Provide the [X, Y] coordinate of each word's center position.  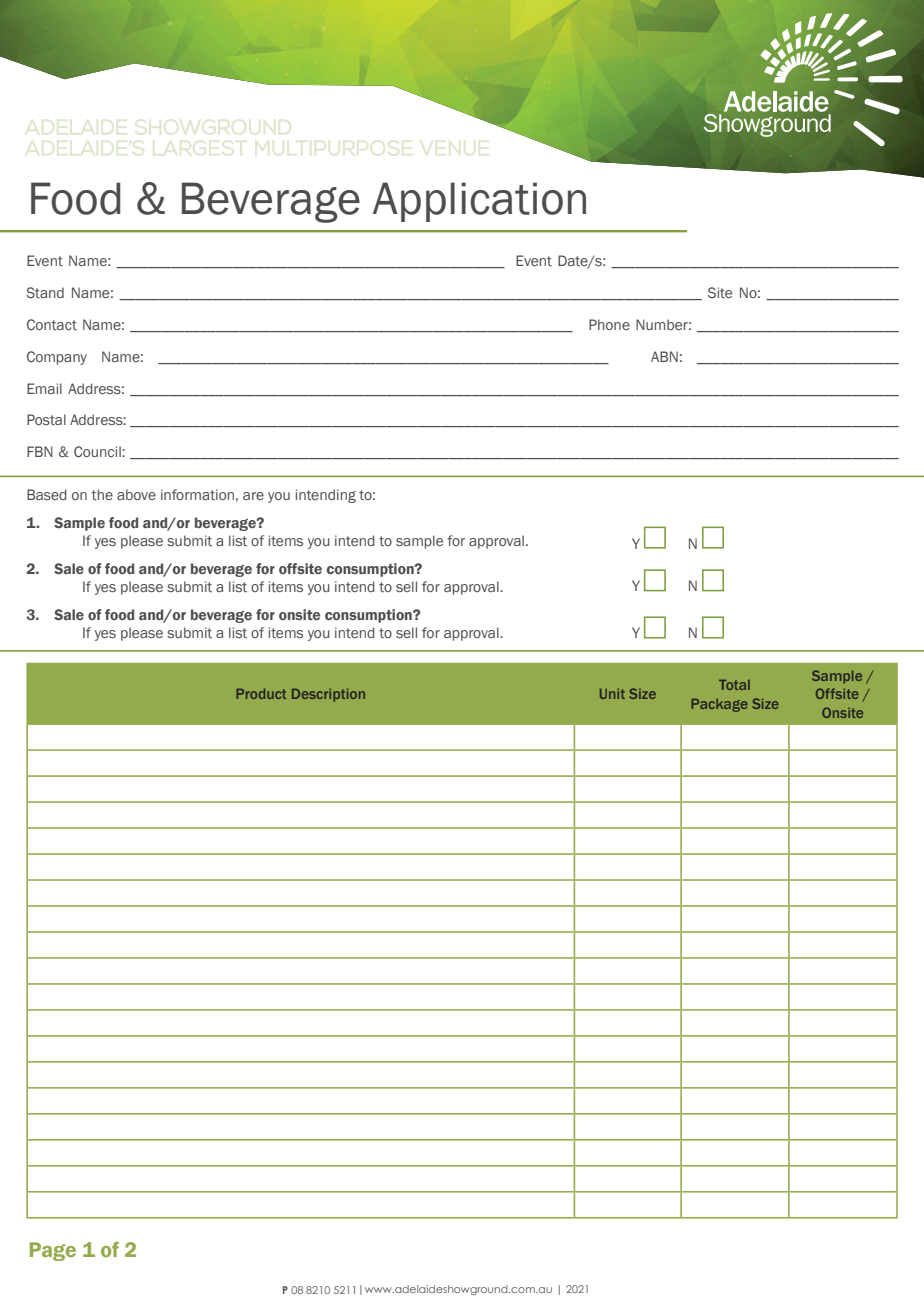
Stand [45, 292]
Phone [609, 324]
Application [479, 202]
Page [53, 1251]
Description [328, 695]
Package [719, 705]
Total [734, 685]
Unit [612, 694]
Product [261, 694]
